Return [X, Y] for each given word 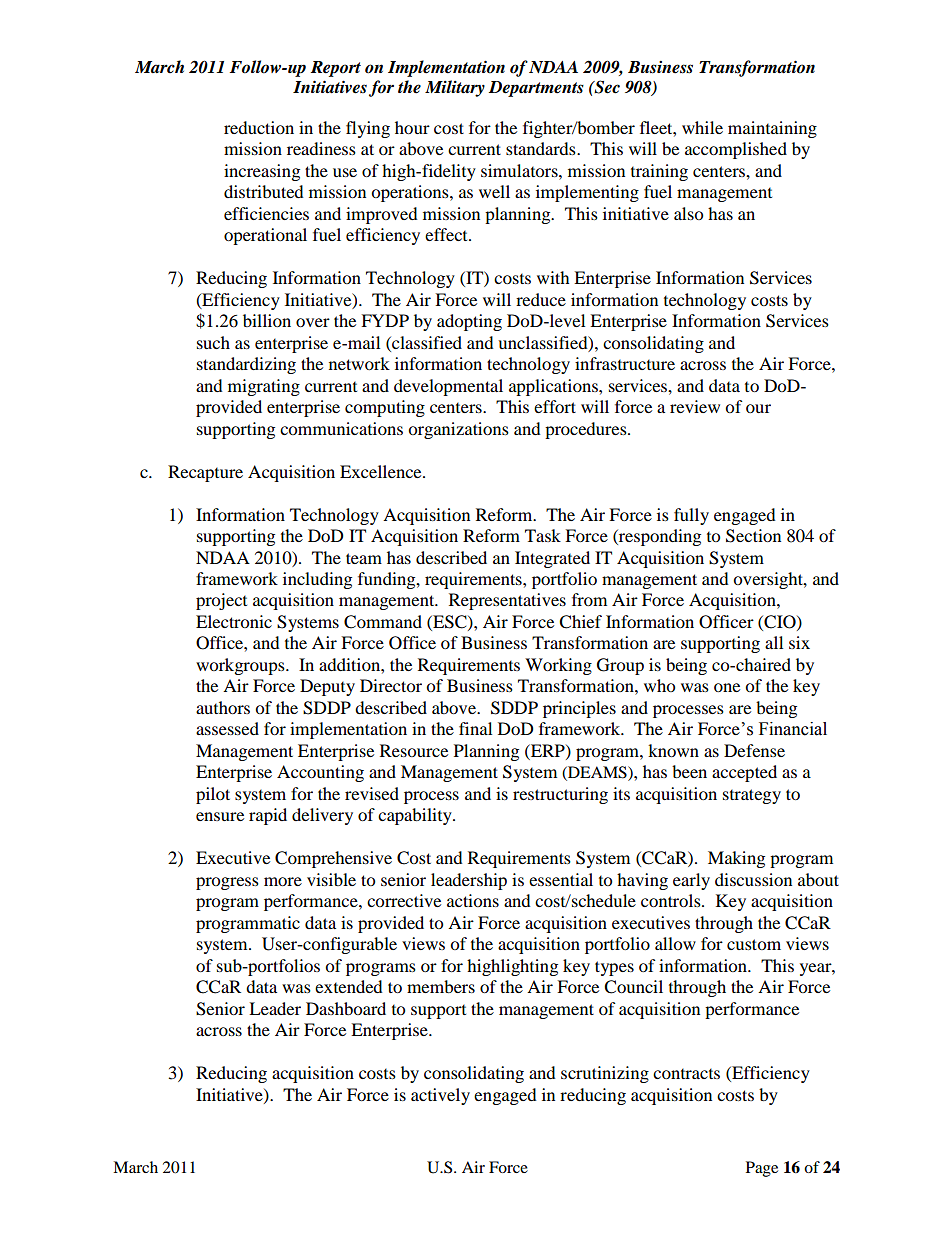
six [799, 642]
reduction [259, 127]
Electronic [234, 621]
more [283, 881]
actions [473, 900]
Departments [536, 89]
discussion [753, 879]
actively [440, 1096]
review [695, 406]
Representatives [507, 601]
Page [762, 1169]
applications [554, 387]
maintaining [772, 129]
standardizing [246, 365]
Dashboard [346, 1008]
